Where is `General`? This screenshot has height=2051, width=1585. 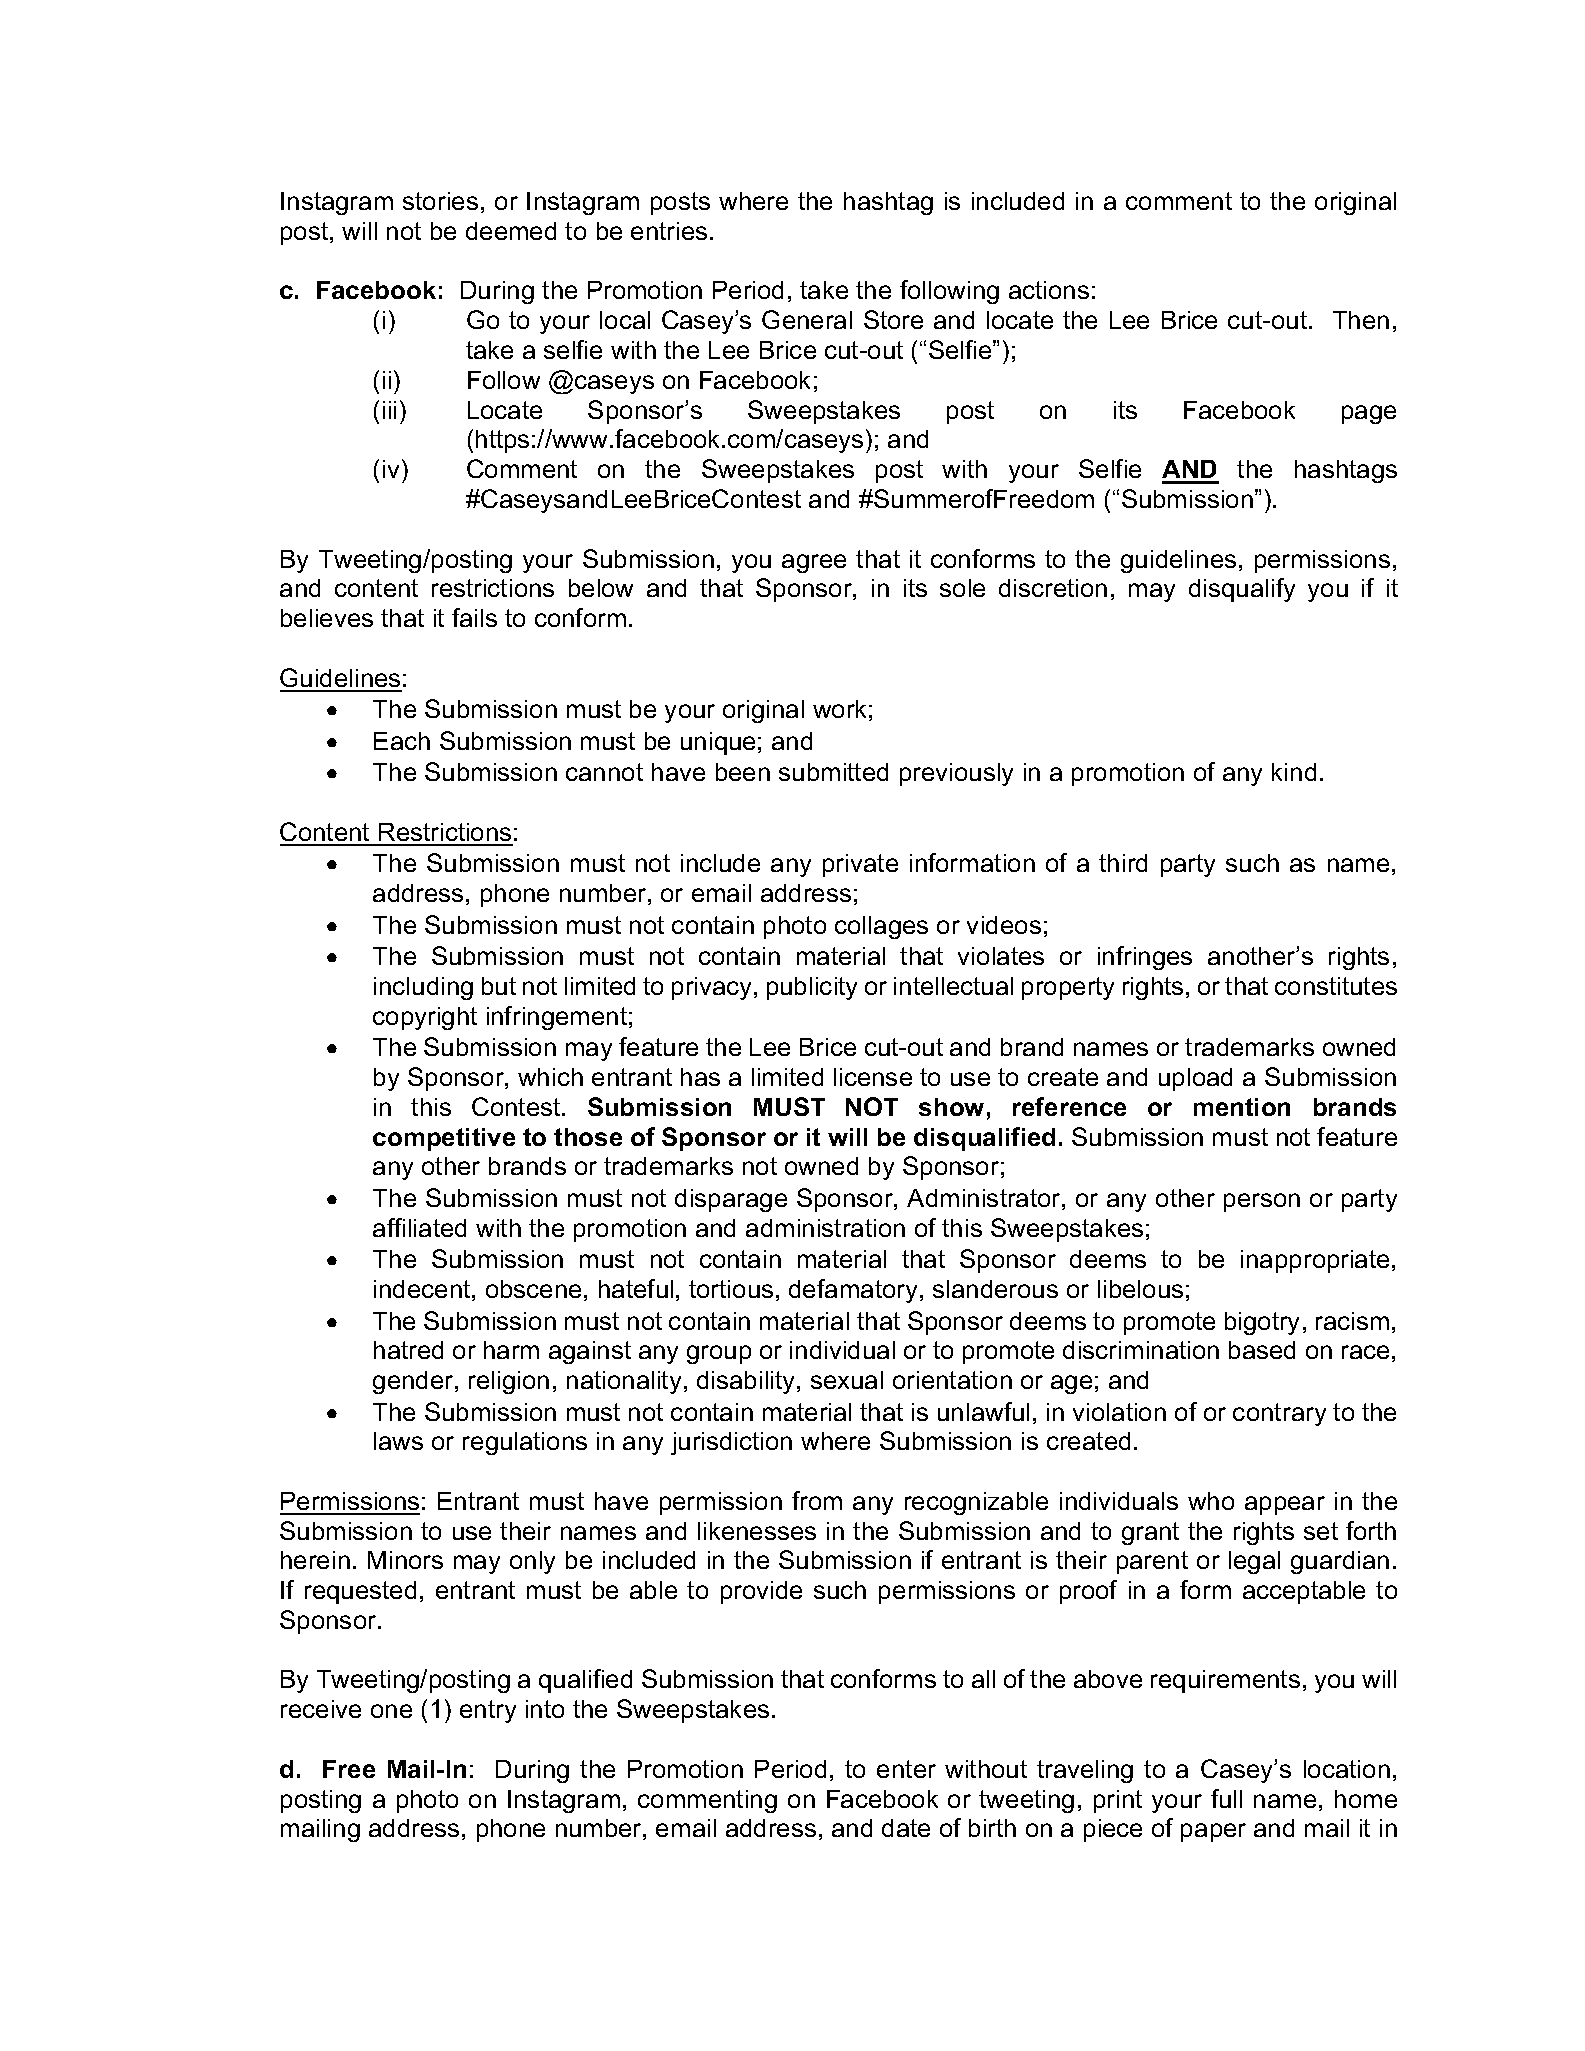 General is located at coordinates (807, 319).
